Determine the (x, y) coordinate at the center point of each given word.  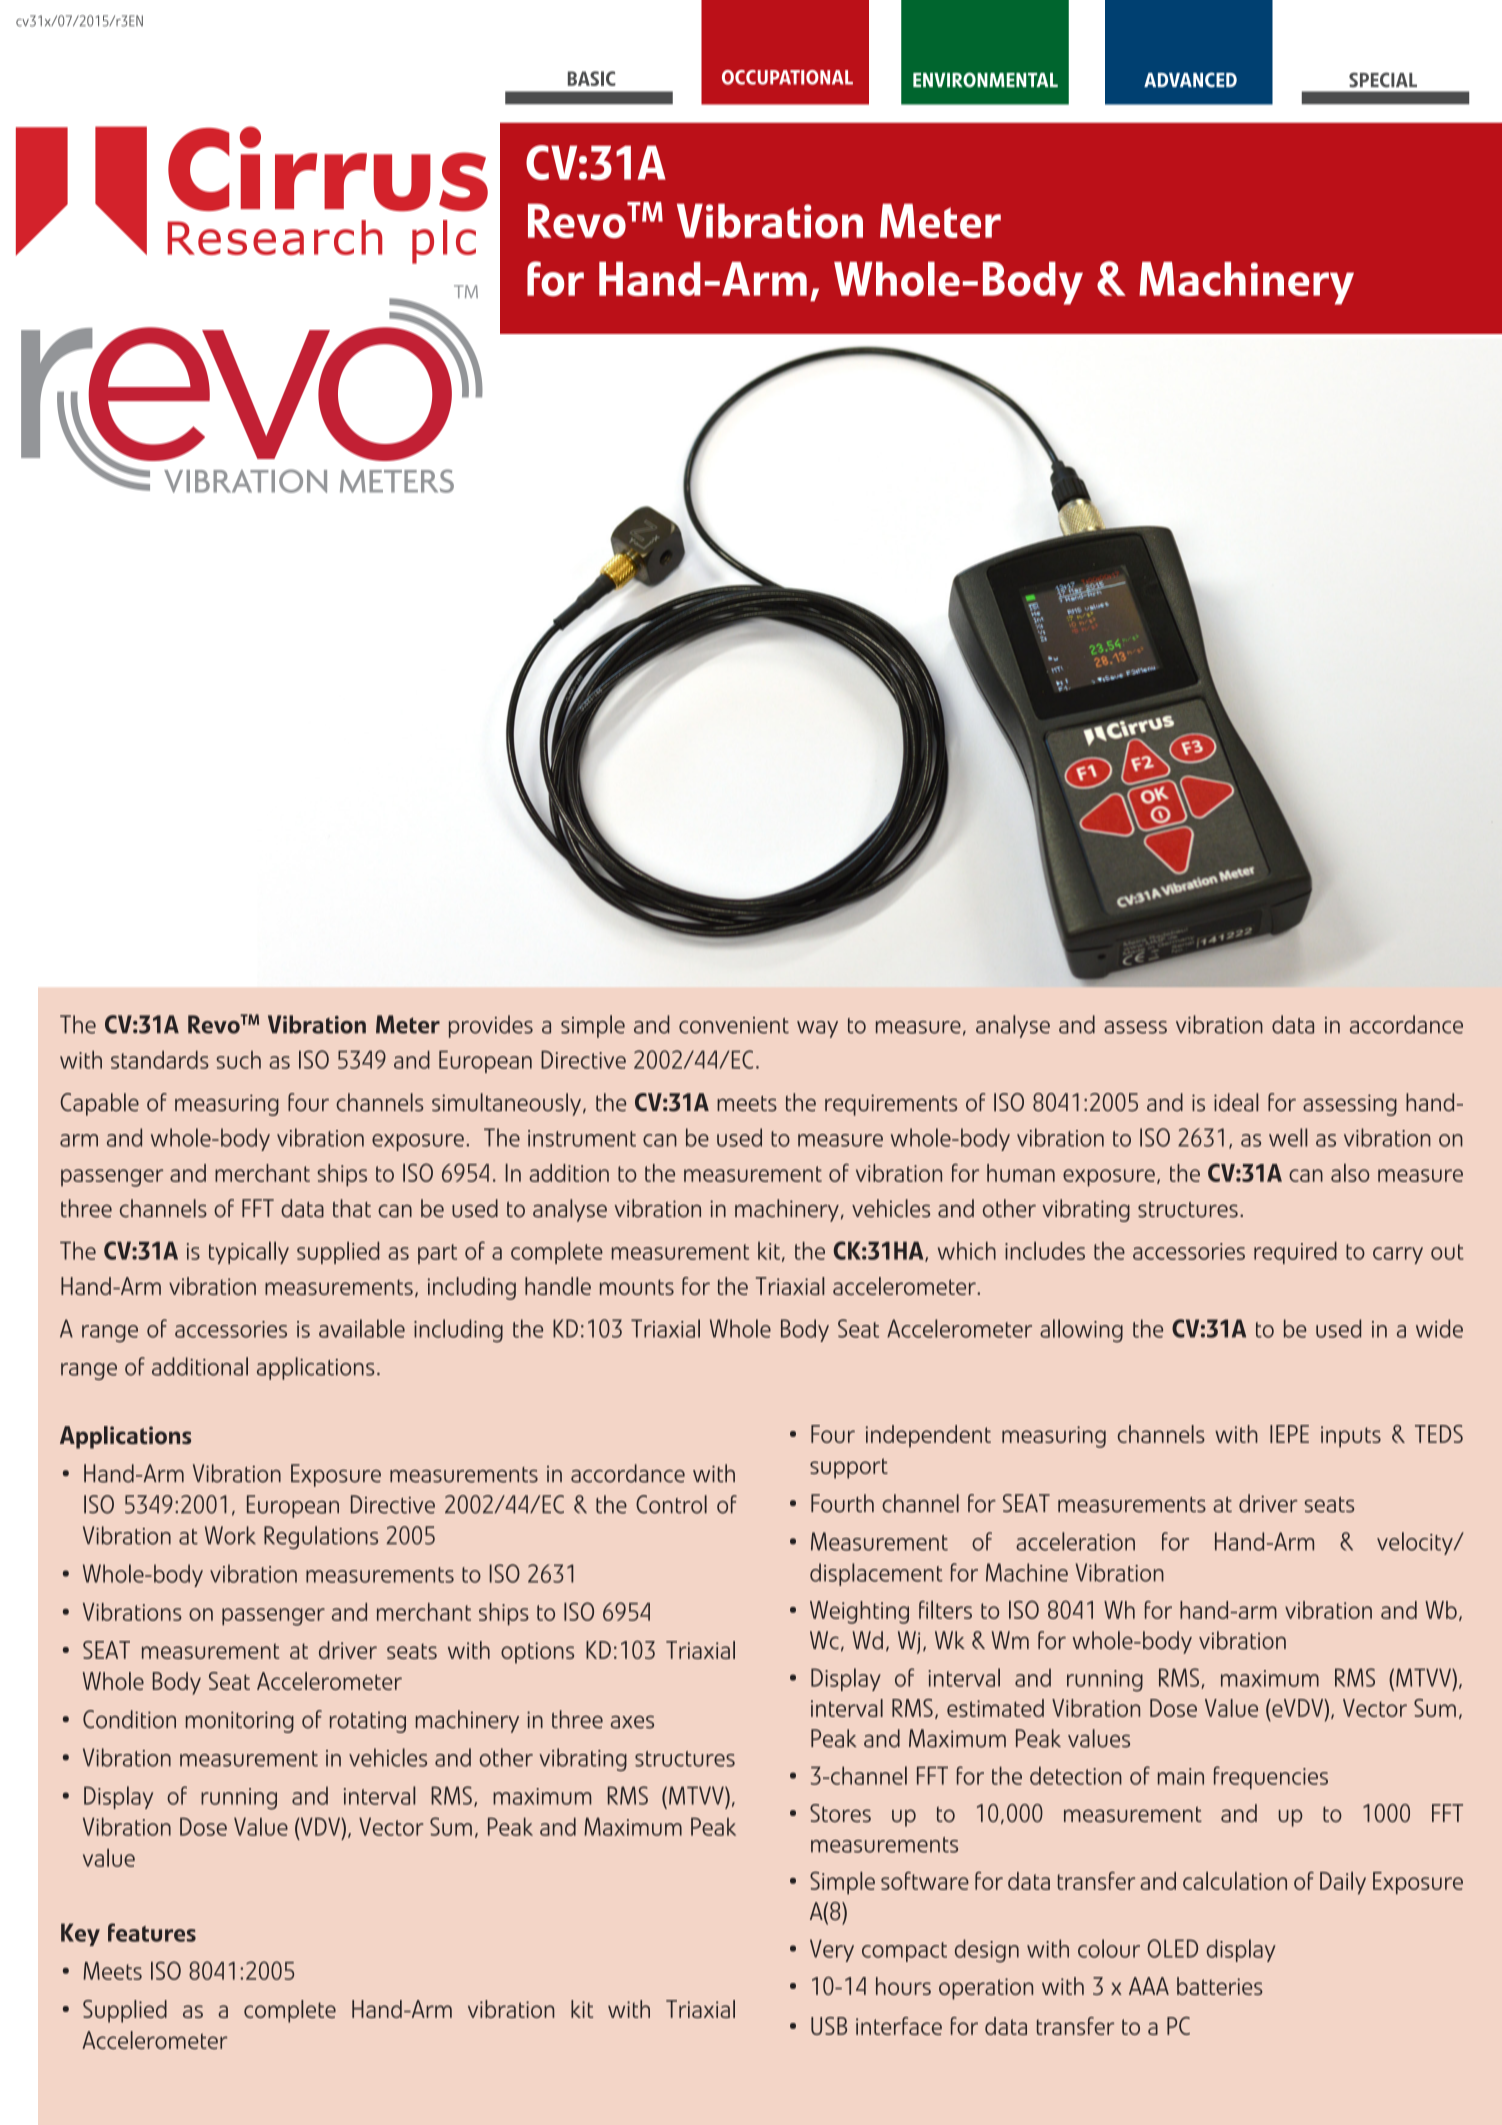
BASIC (592, 78)
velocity (1416, 1543)
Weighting (859, 1612)
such (238, 1060)
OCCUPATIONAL (787, 77)
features (152, 1932)
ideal (1236, 1102)
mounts (637, 1287)
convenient (734, 1025)
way (817, 1029)
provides (491, 1026)
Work (230, 1535)
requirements (891, 1105)
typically (249, 1253)
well (1288, 1137)
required (1295, 1252)
